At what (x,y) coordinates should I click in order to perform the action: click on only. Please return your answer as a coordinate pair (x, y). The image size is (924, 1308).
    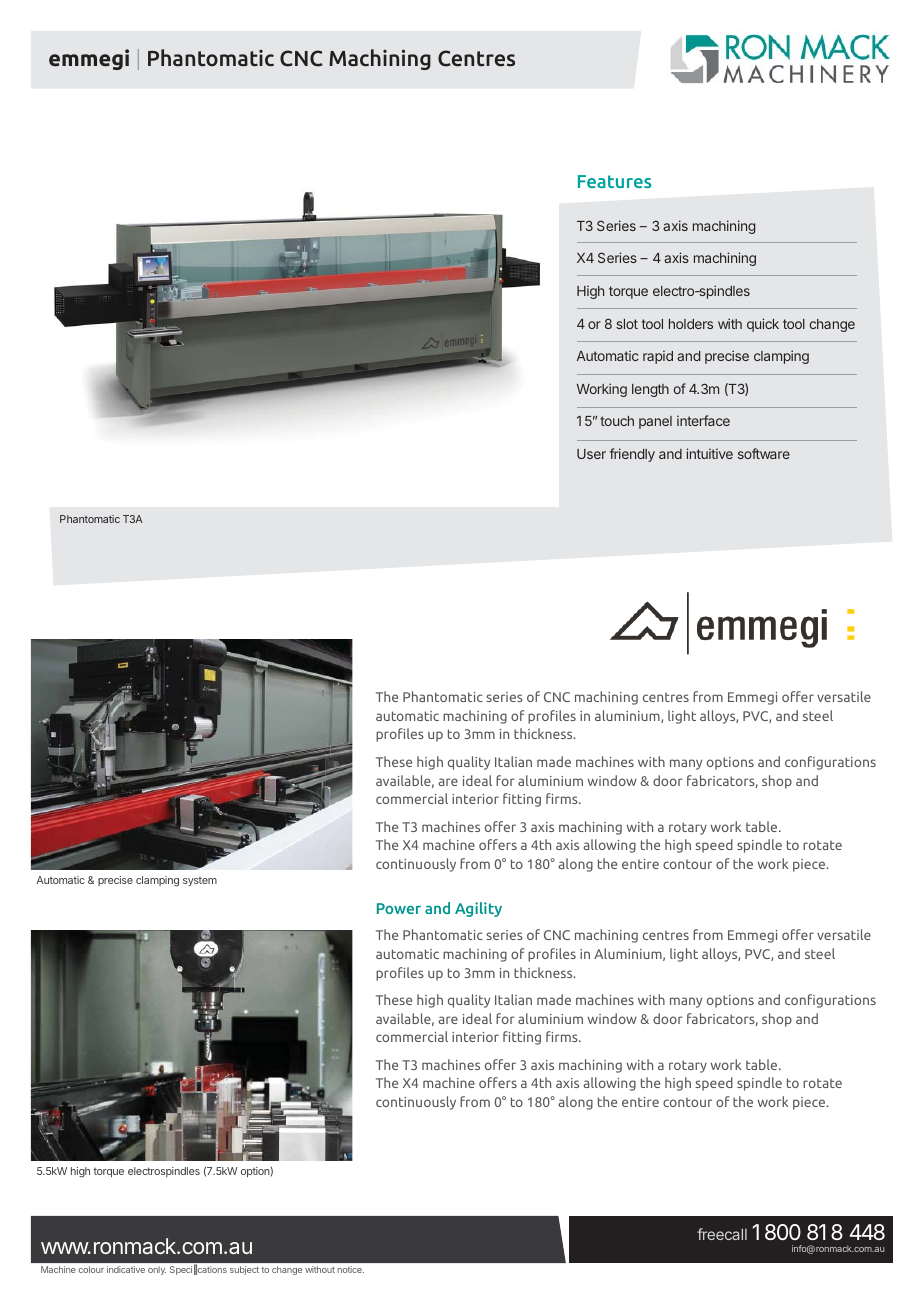
    Looking at the image, I should click on (157, 1270).
